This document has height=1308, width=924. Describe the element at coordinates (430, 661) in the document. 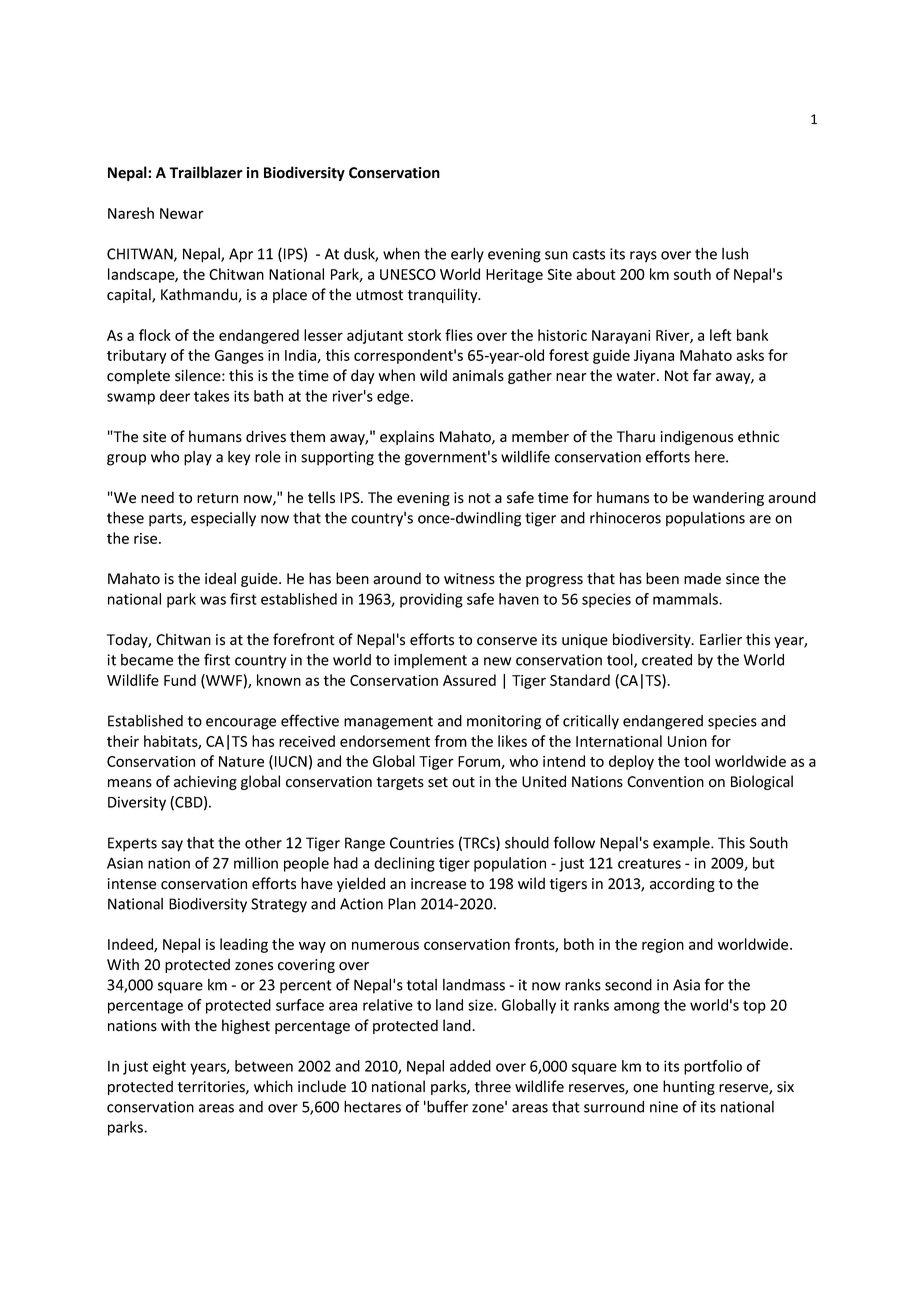

I see `implement` at that location.
